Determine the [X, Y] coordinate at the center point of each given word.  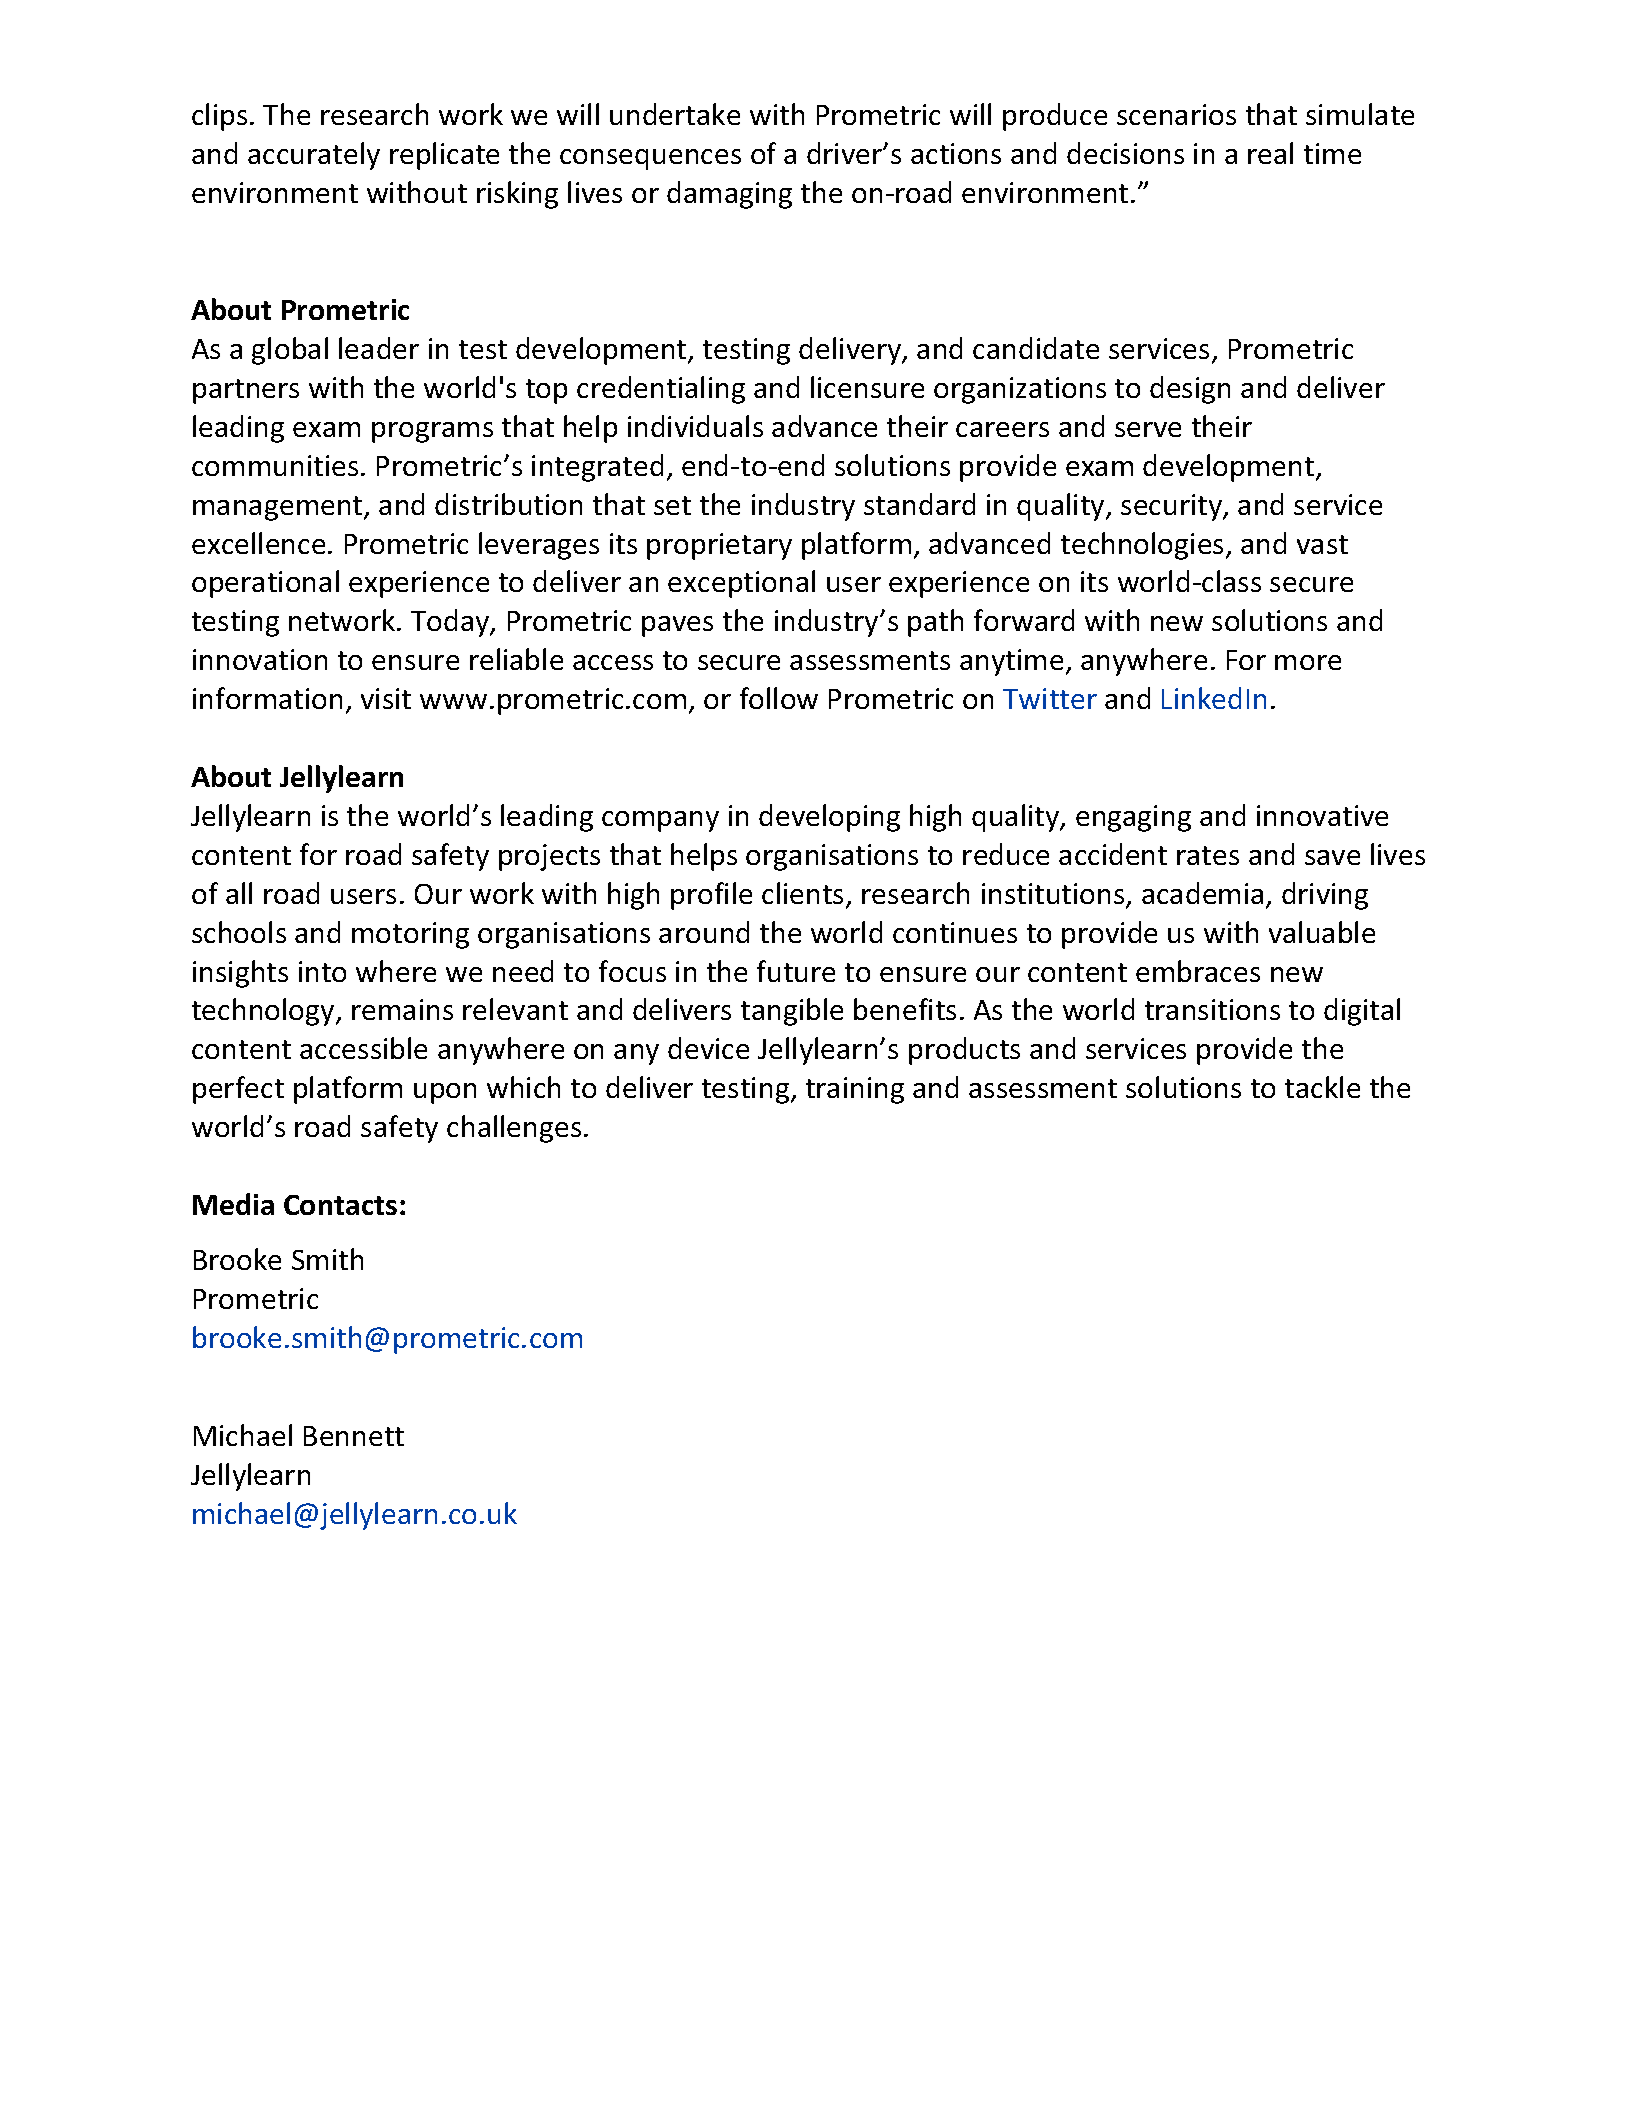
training [855, 1090]
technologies [1144, 546]
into [322, 971]
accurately [314, 156]
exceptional [741, 584]
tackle [1322, 1087]
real [1270, 153]
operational [265, 584]
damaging [729, 195]
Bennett [354, 1436]
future [796, 971]
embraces [1198, 971]
